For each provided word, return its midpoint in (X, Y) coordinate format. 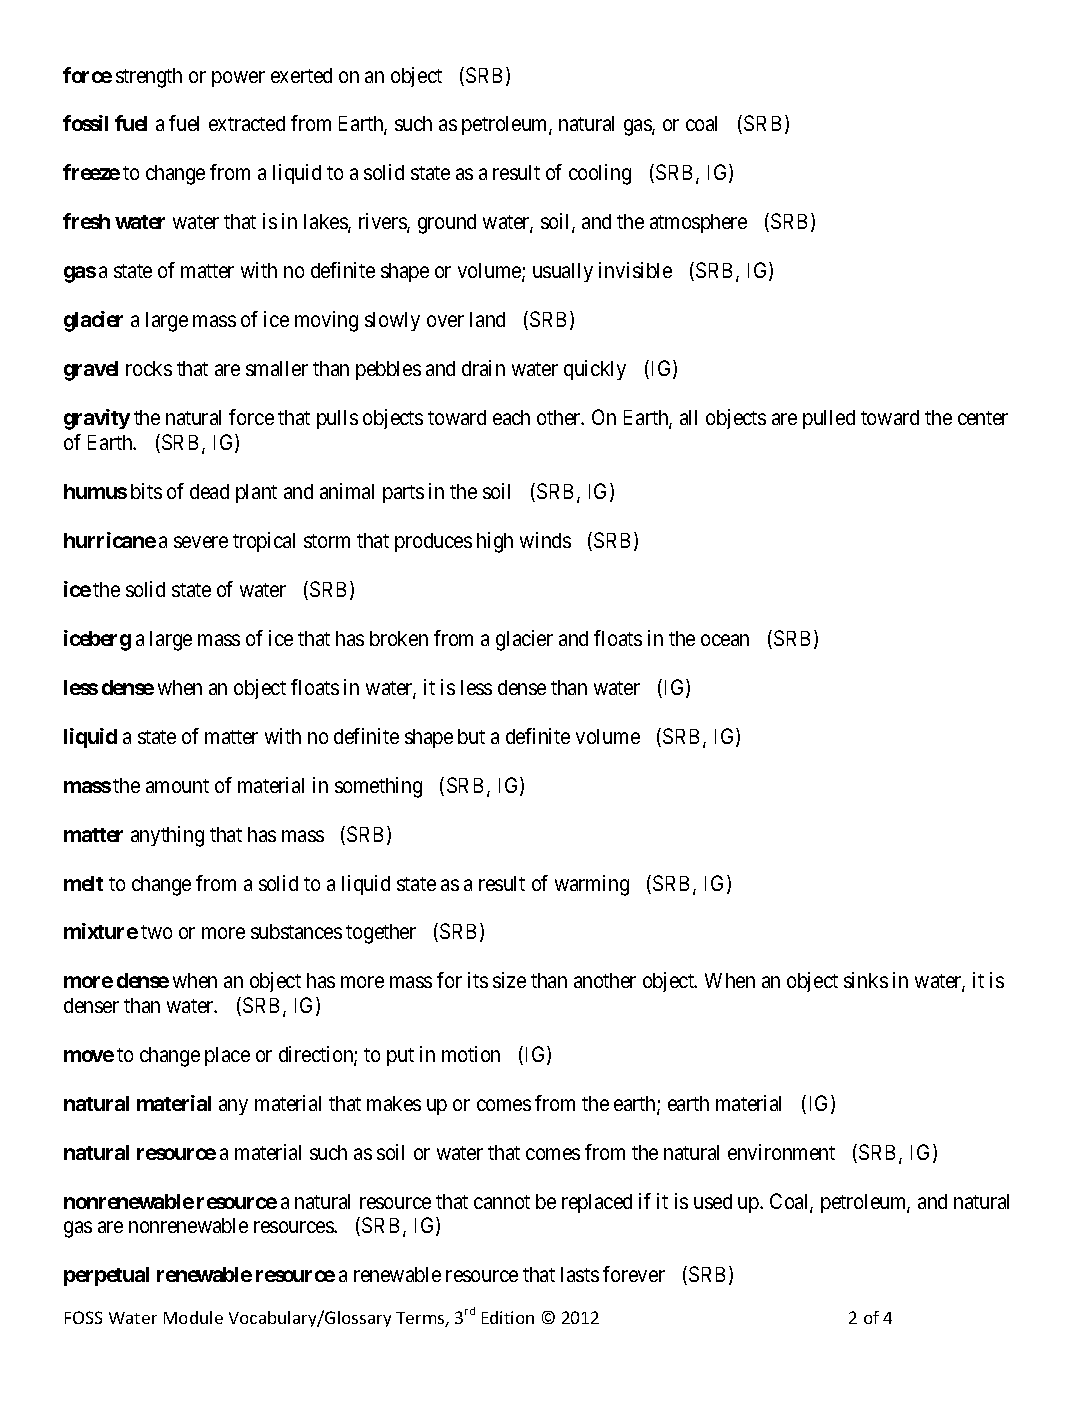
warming (592, 885)
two (156, 932)
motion (471, 1054)
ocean (725, 640)
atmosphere (698, 223)
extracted (247, 123)
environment (781, 1152)
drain (483, 368)
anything (167, 836)
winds (545, 540)
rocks (149, 368)
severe (201, 542)
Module (193, 1317)
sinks (866, 980)
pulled (829, 419)
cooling (600, 174)
